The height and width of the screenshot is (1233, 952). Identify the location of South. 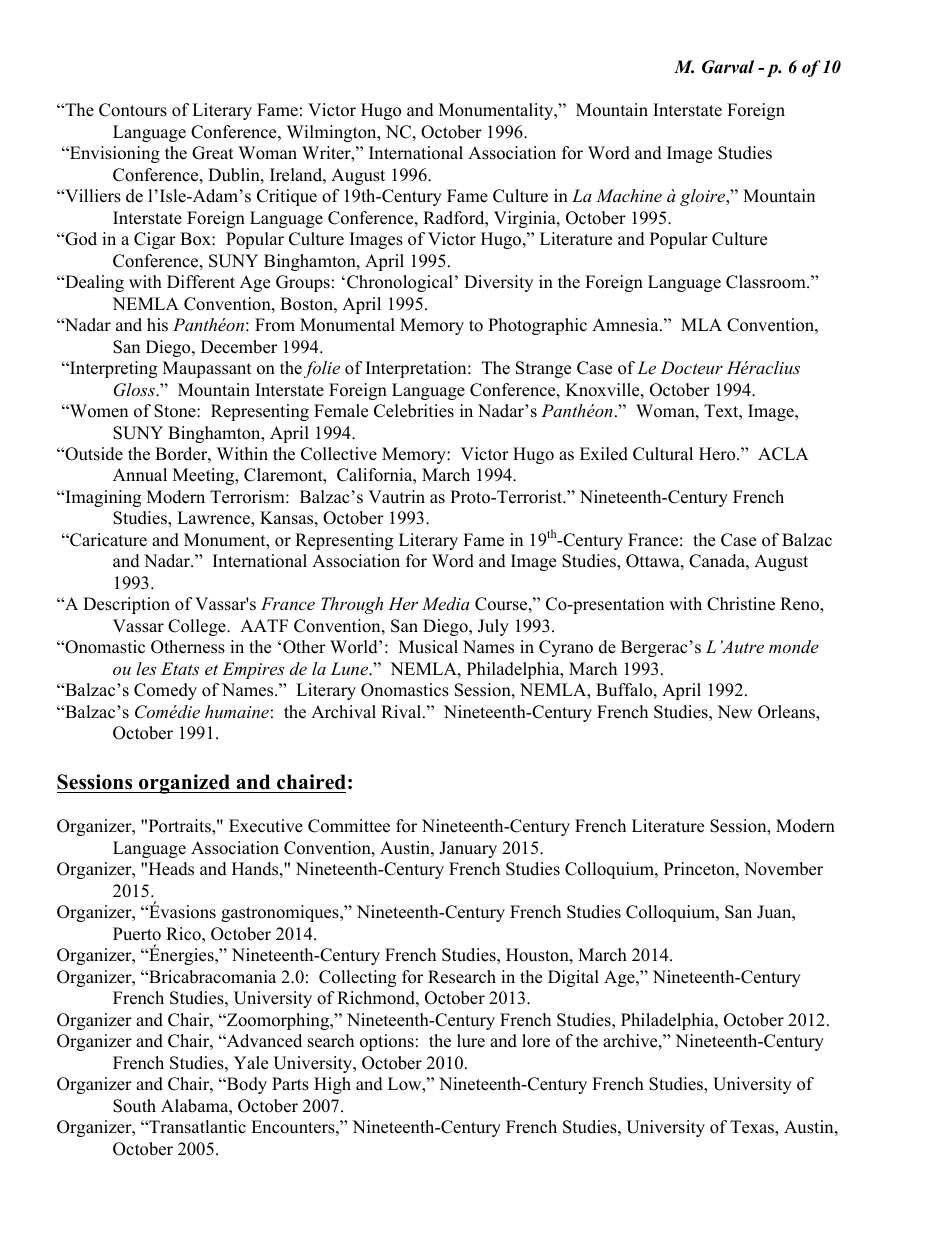
(134, 1106).
